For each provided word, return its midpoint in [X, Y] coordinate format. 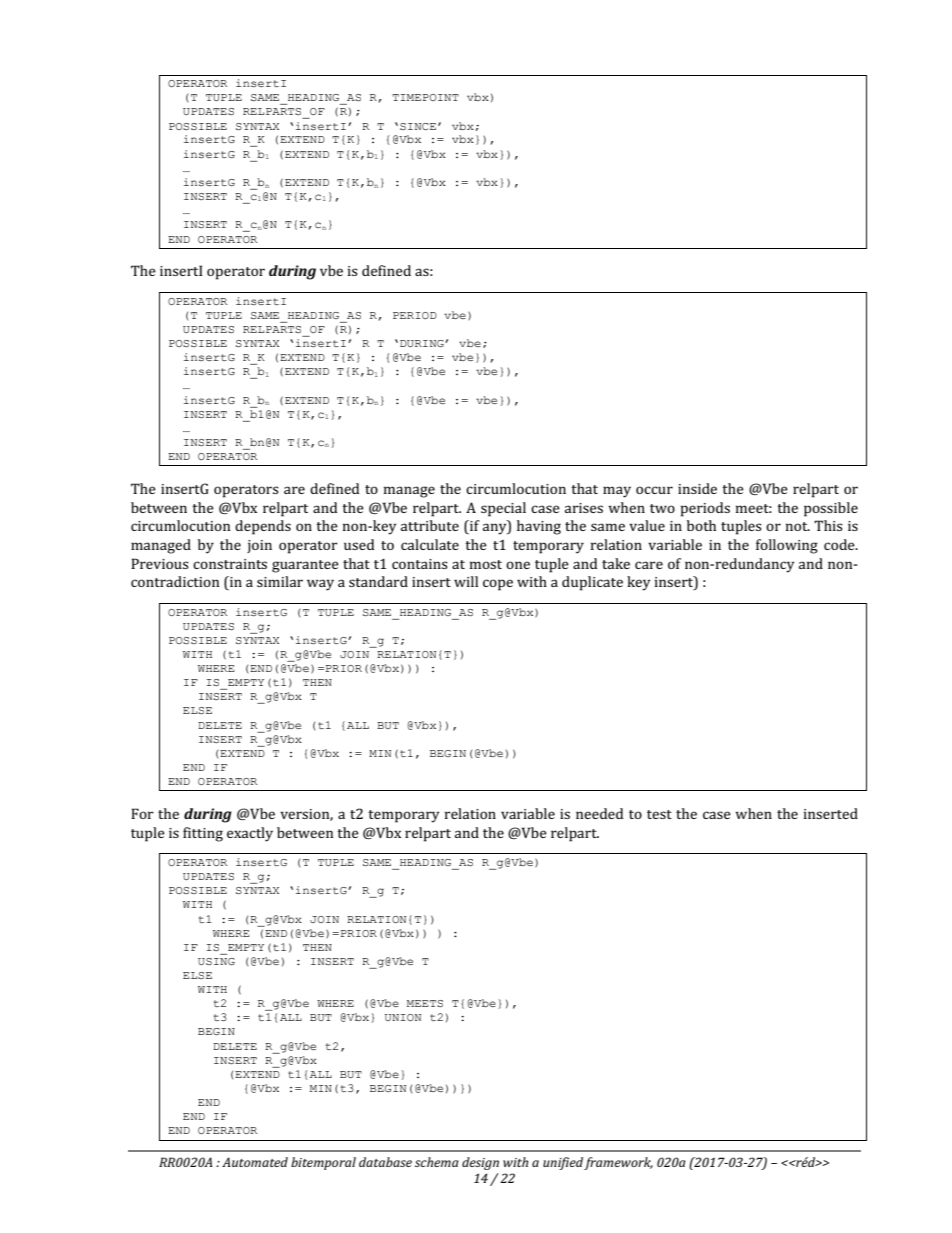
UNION [403, 1017]
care [649, 565]
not [798, 526]
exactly [250, 834]
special [503, 509]
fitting [203, 834]
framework [618, 1163]
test [659, 814]
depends [263, 527]
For [142, 813]
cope [498, 585]
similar [280, 581]
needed [599, 813]
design [480, 1163]
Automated [255, 1162]
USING [216, 961]
